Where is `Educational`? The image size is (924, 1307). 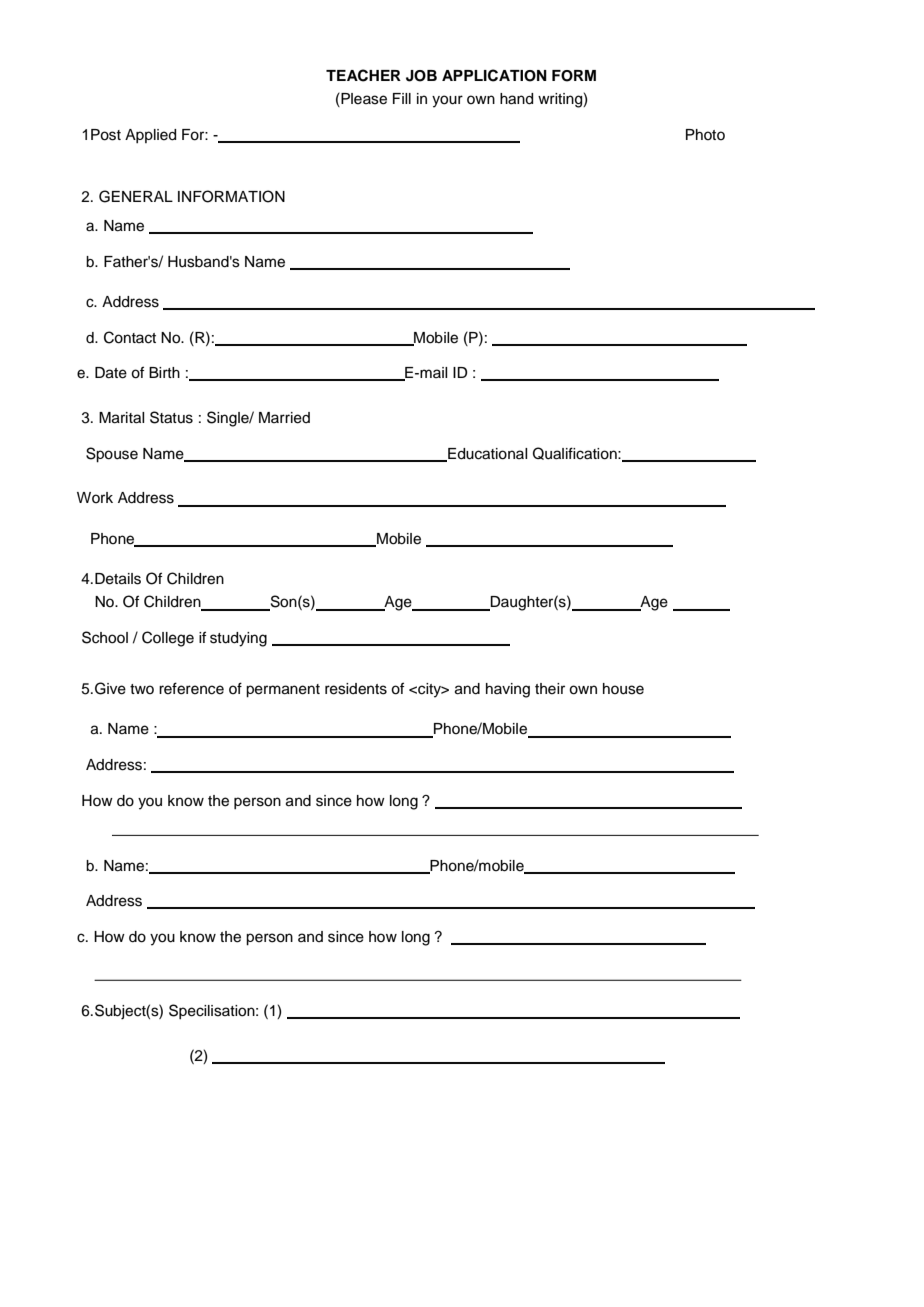
Educational is located at coordinates (486, 454).
